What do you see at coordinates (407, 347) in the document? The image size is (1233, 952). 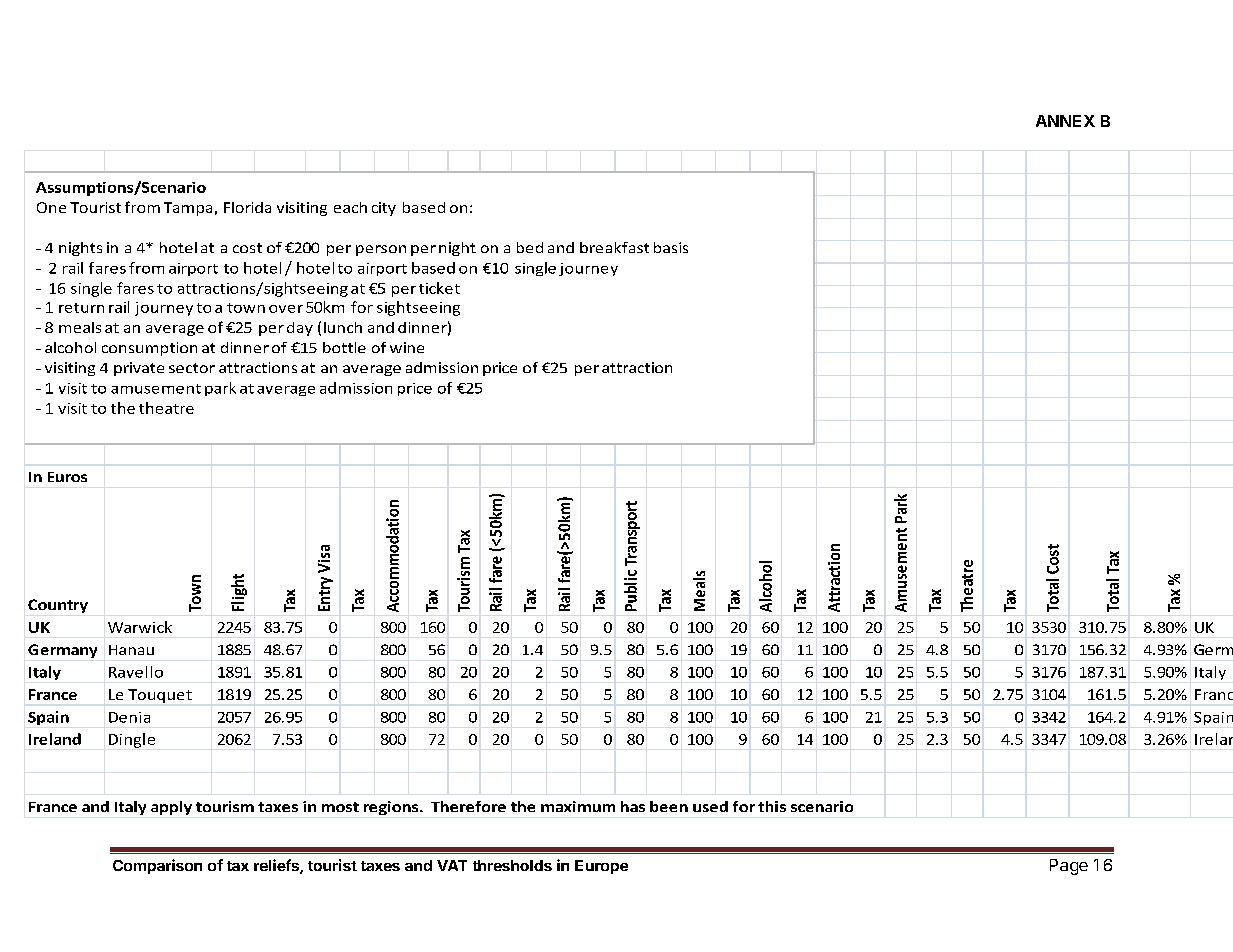 I see `wine` at bounding box center [407, 347].
